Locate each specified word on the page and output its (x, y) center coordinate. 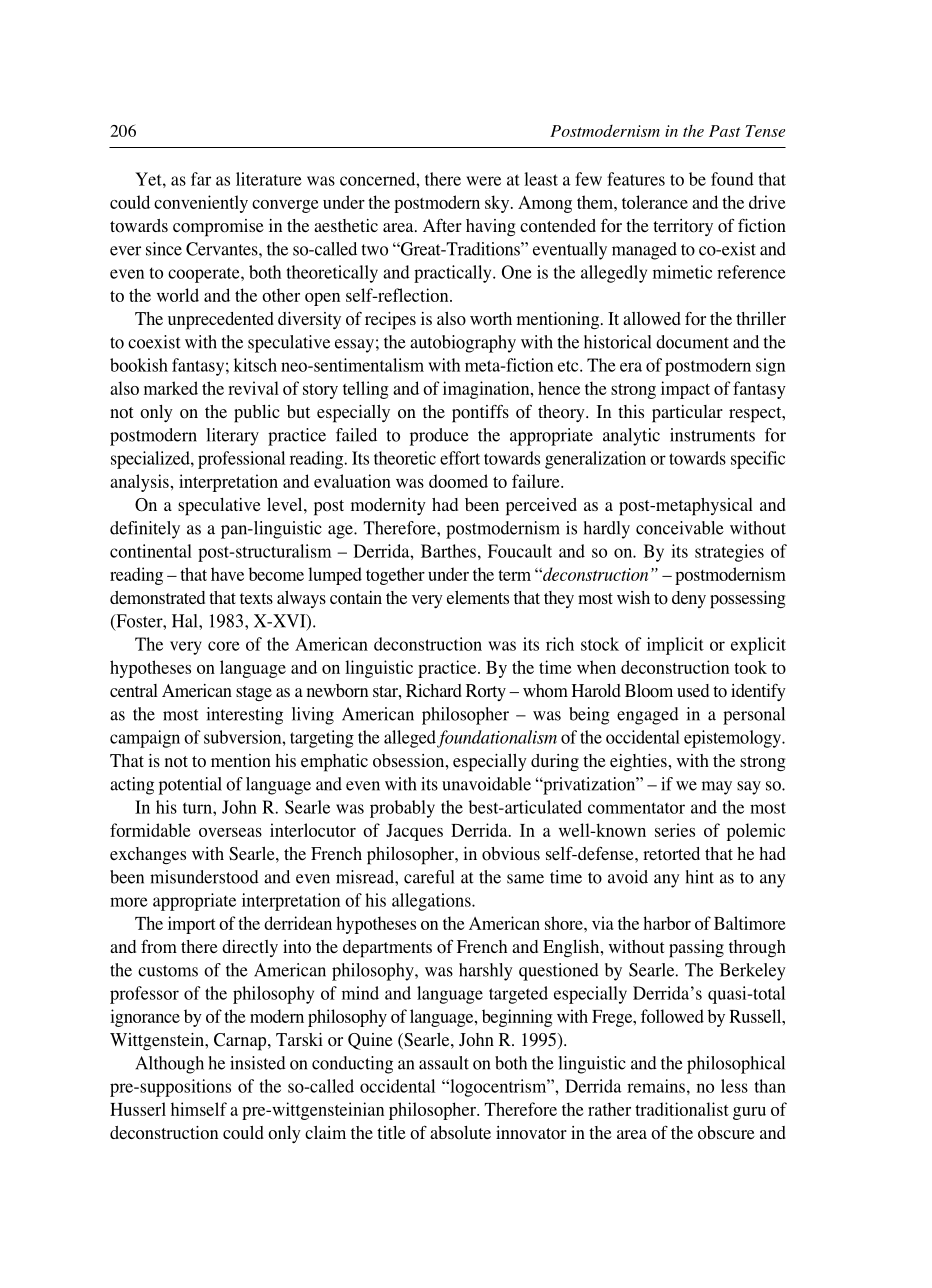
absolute (460, 1133)
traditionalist (682, 1109)
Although (170, 1065)
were (483, 181)
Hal (186, 621)
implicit (675, 646)
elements (478, 597)
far (201, 179)
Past (725, 131)
